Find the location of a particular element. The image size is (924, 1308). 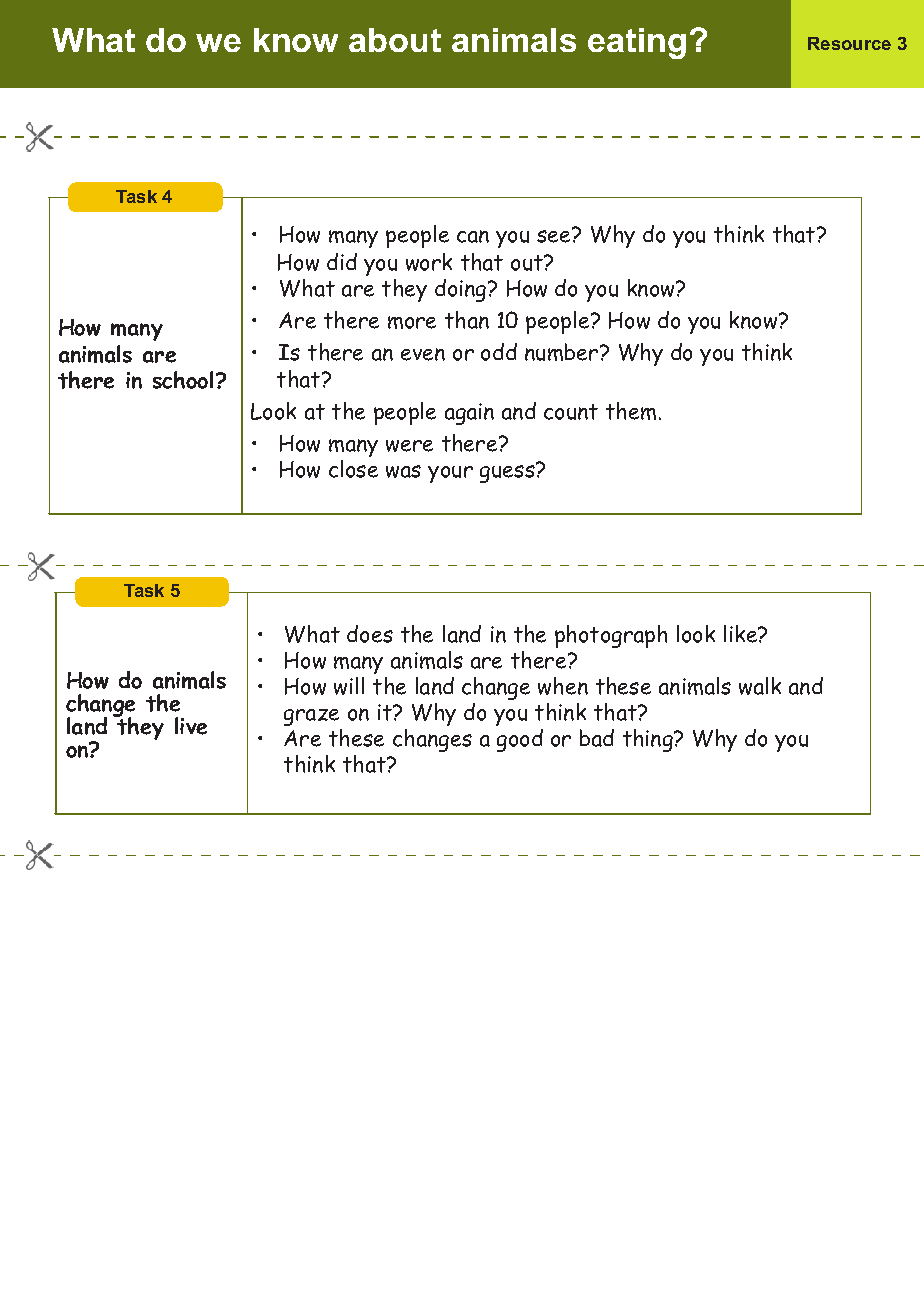

Resource is located at coordinates (849, 43).
